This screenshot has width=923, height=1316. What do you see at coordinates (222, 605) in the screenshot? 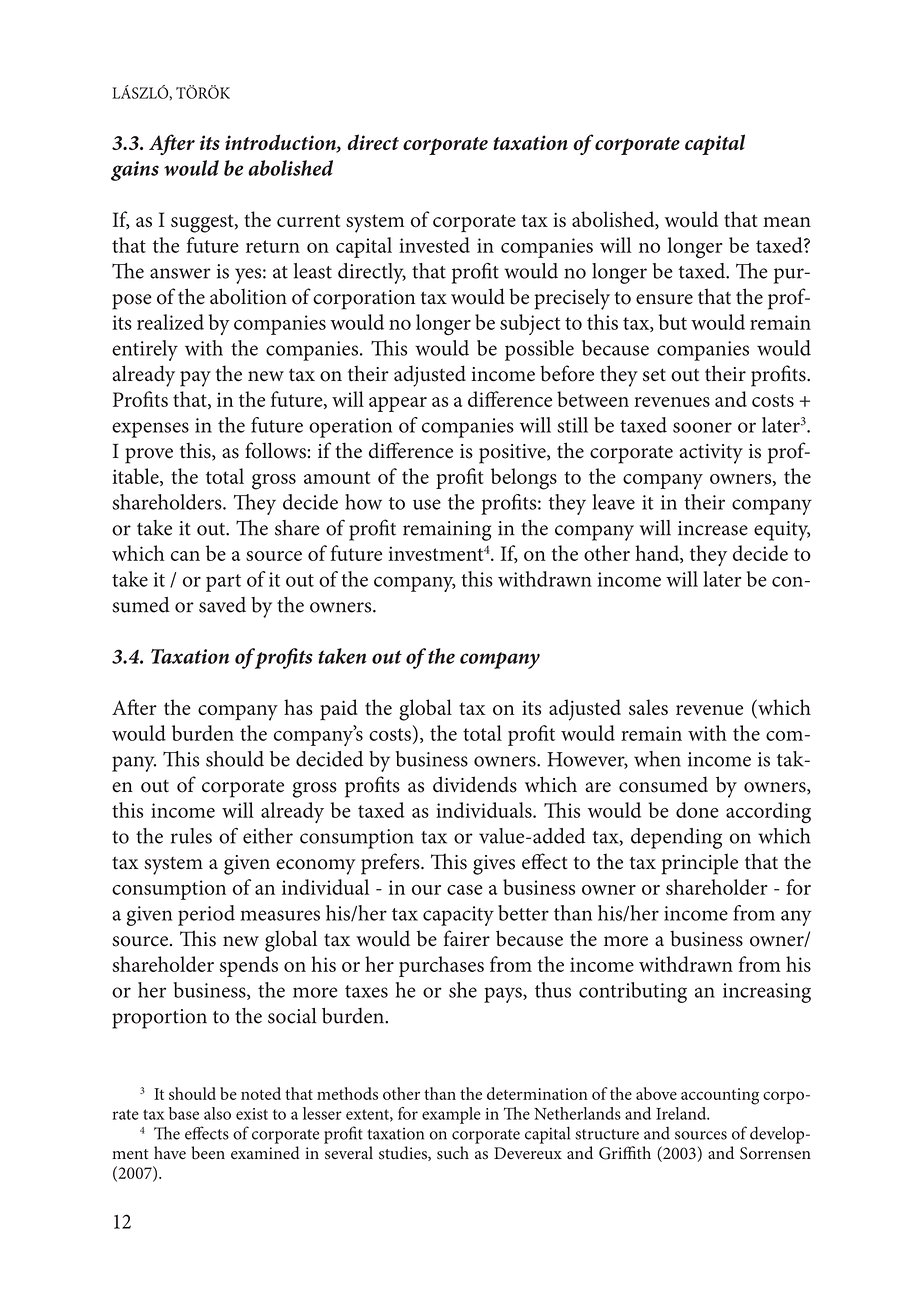
I see `saved` at bounding box center [222, 605].
